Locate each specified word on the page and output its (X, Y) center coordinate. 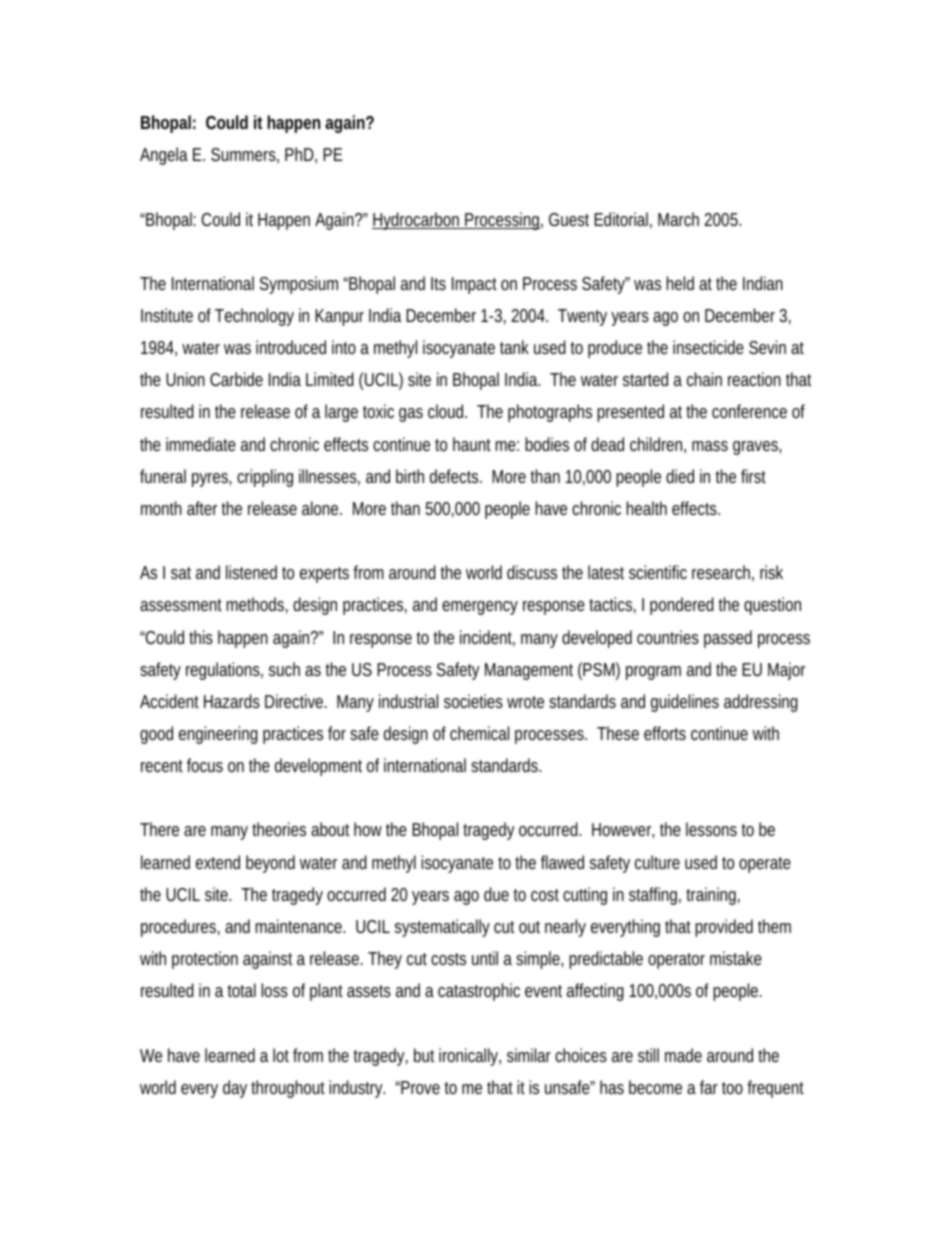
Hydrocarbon (418, 221)
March (678, 219)
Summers (245, 156)
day (235, 1089)
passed (728, 639)
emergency (480, 608)
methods (257, 605)
